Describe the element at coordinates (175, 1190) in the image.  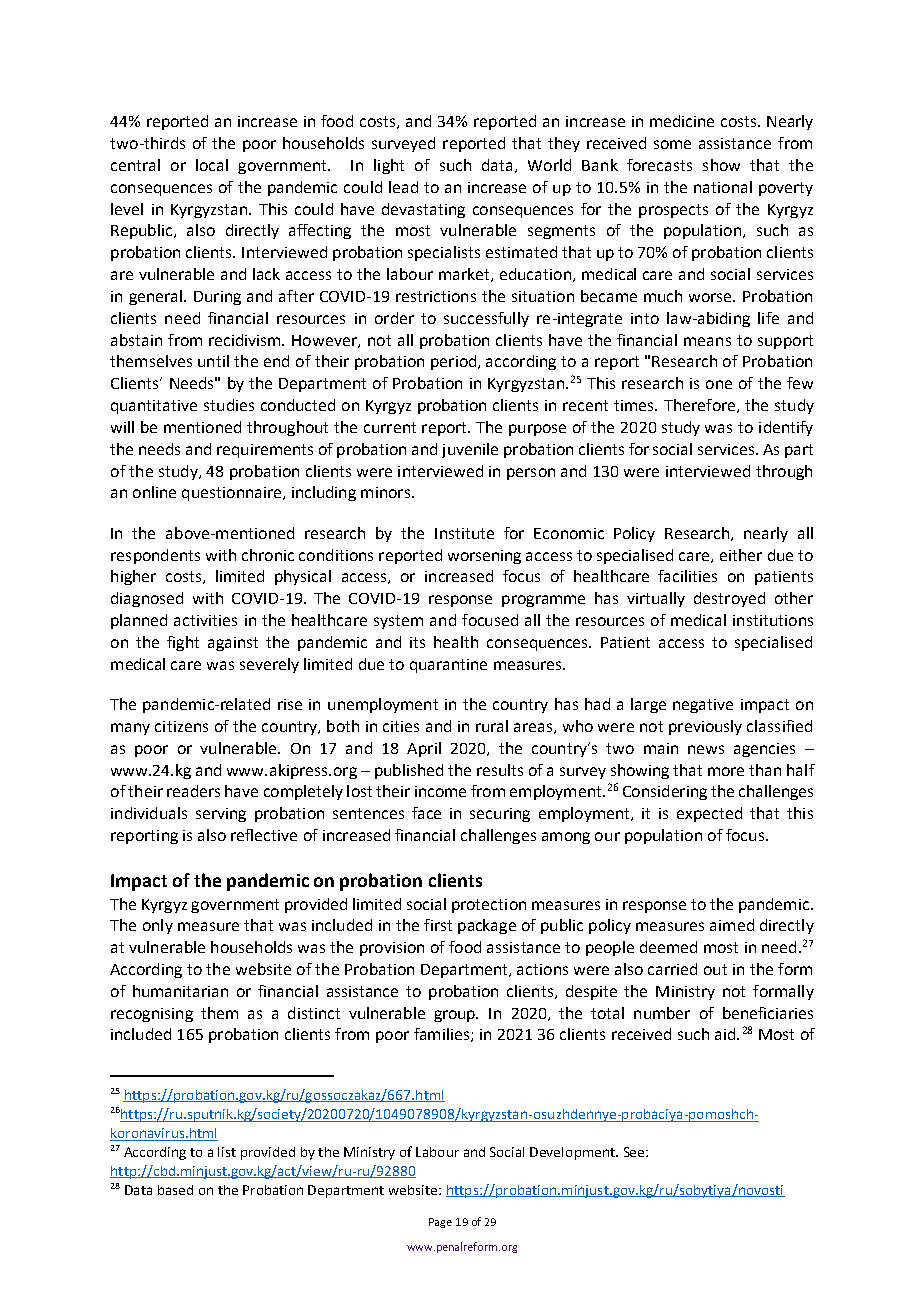
I see `based` at that location.
